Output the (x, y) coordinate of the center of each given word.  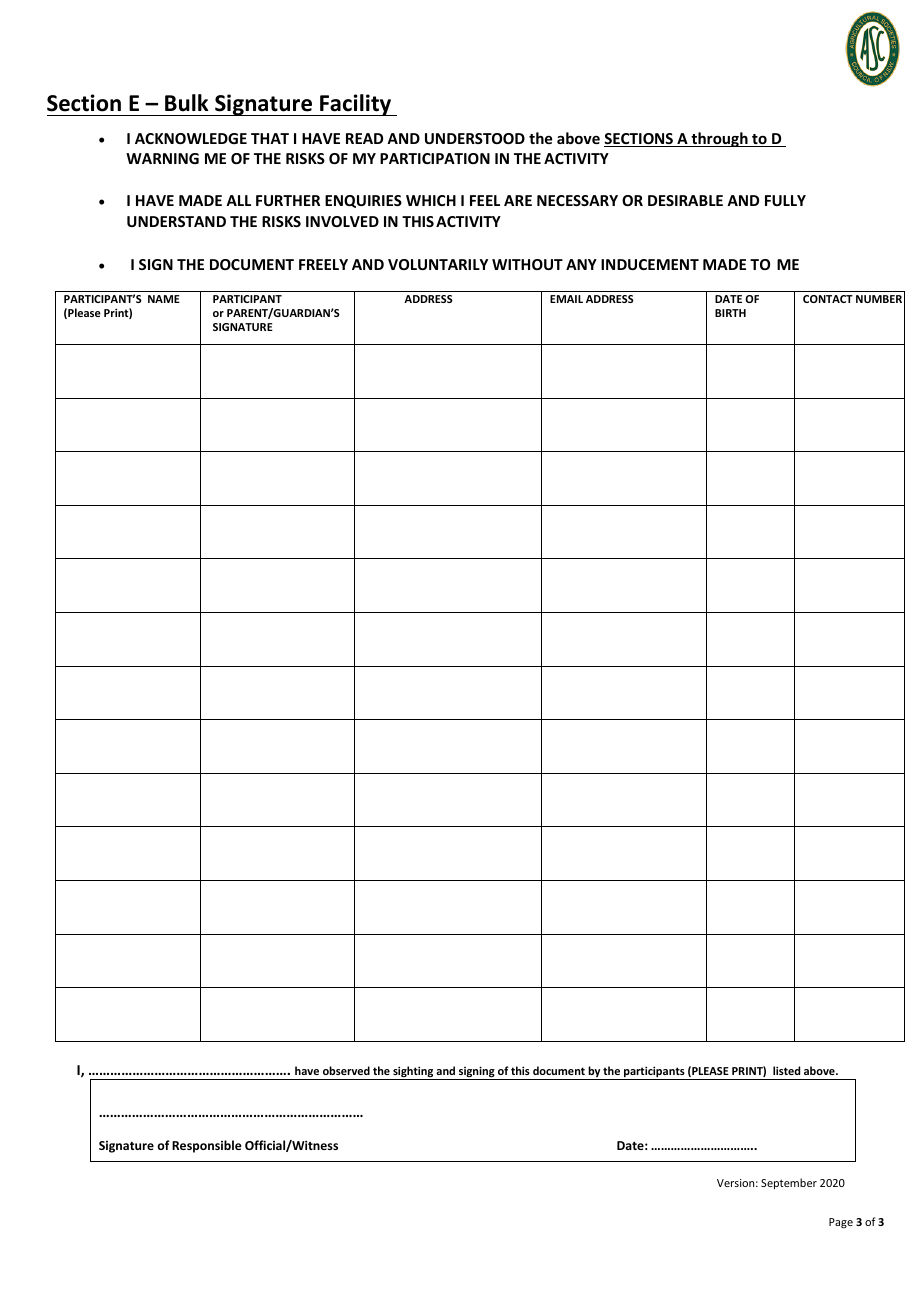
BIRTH (730, 313)
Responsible (207, 1146)
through (719, 139)
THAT (270, 138)
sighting (413, 1073)
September (789, 1183)
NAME (164, 299)
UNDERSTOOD (475, 138)
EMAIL (566, 299)
